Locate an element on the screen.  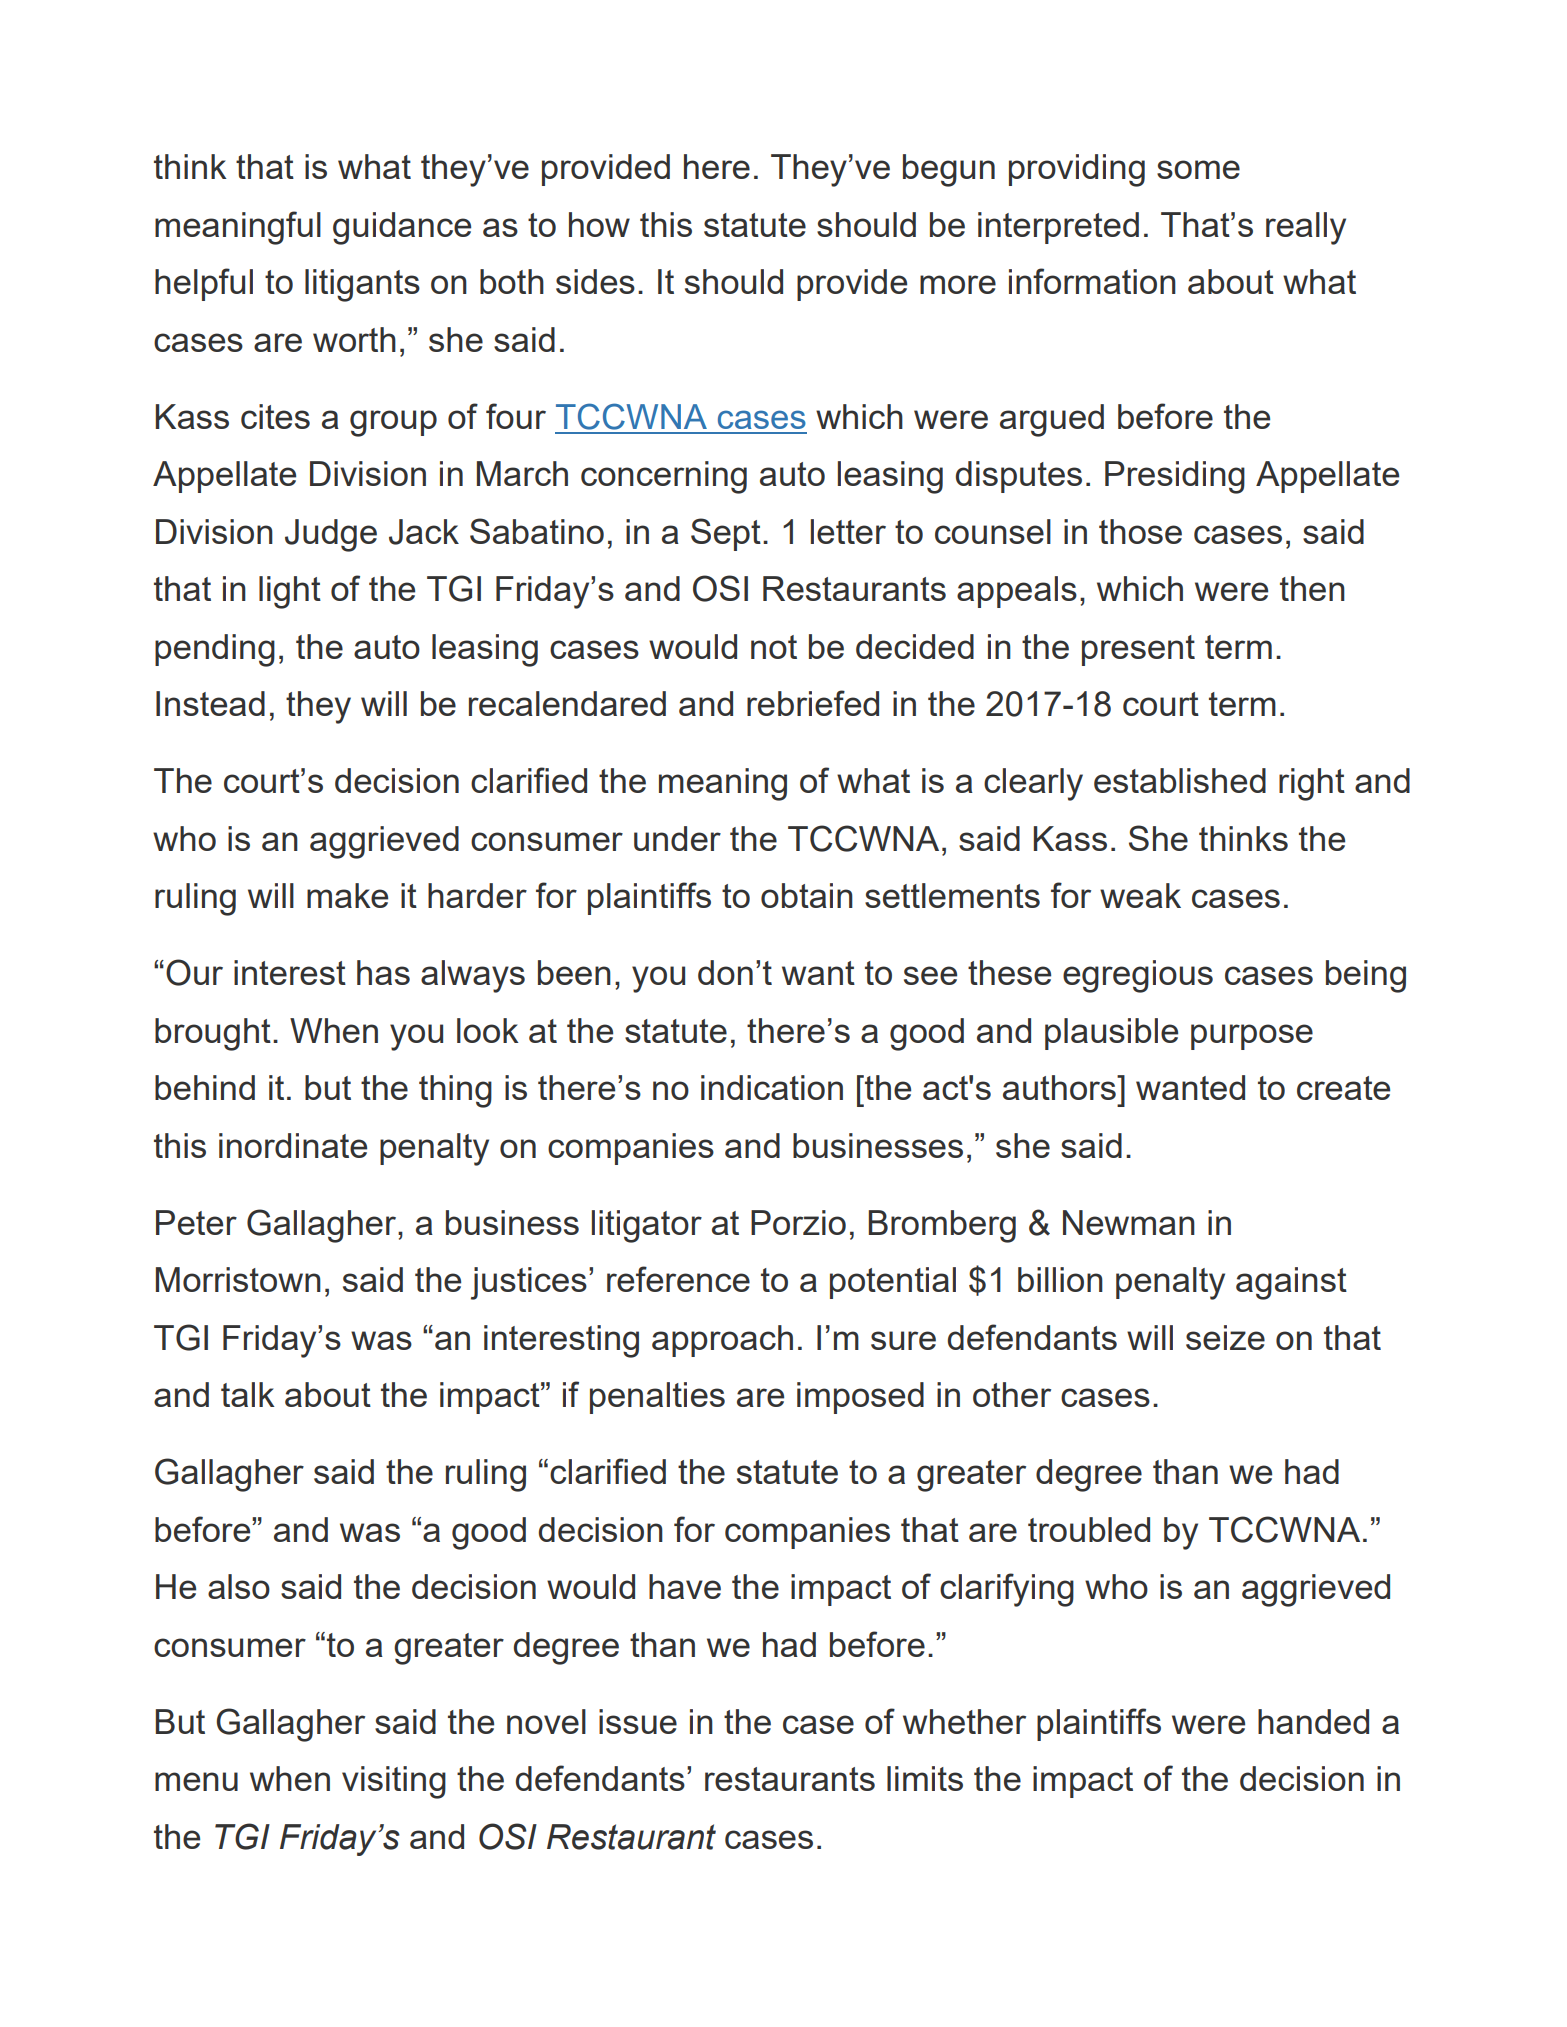
create is located at coordinates (1343, 1088).
